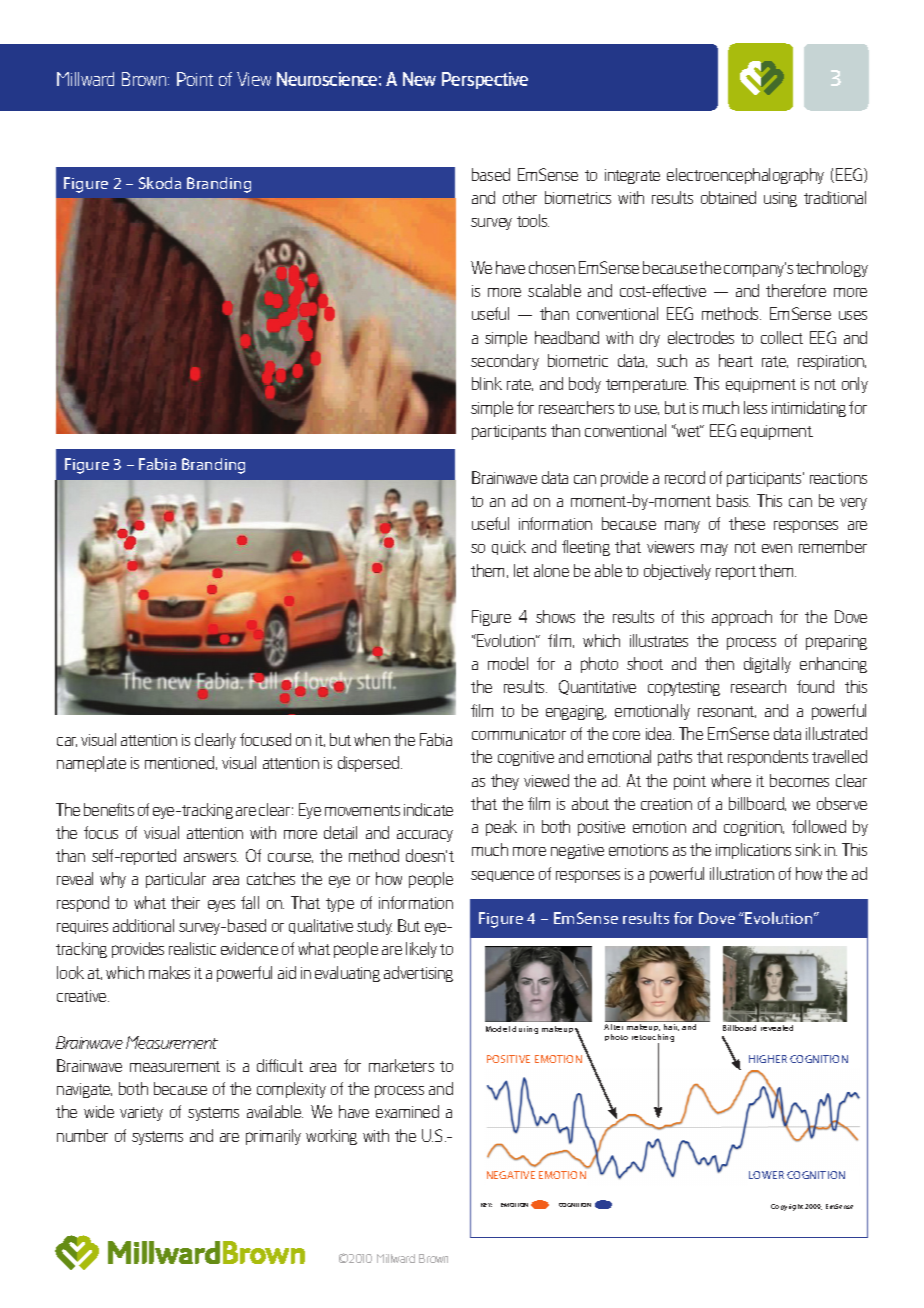 The image size is (924, 1308). Describe the element at coordinates (502, 876) in the screenshot. I see `sequence` at that location.
